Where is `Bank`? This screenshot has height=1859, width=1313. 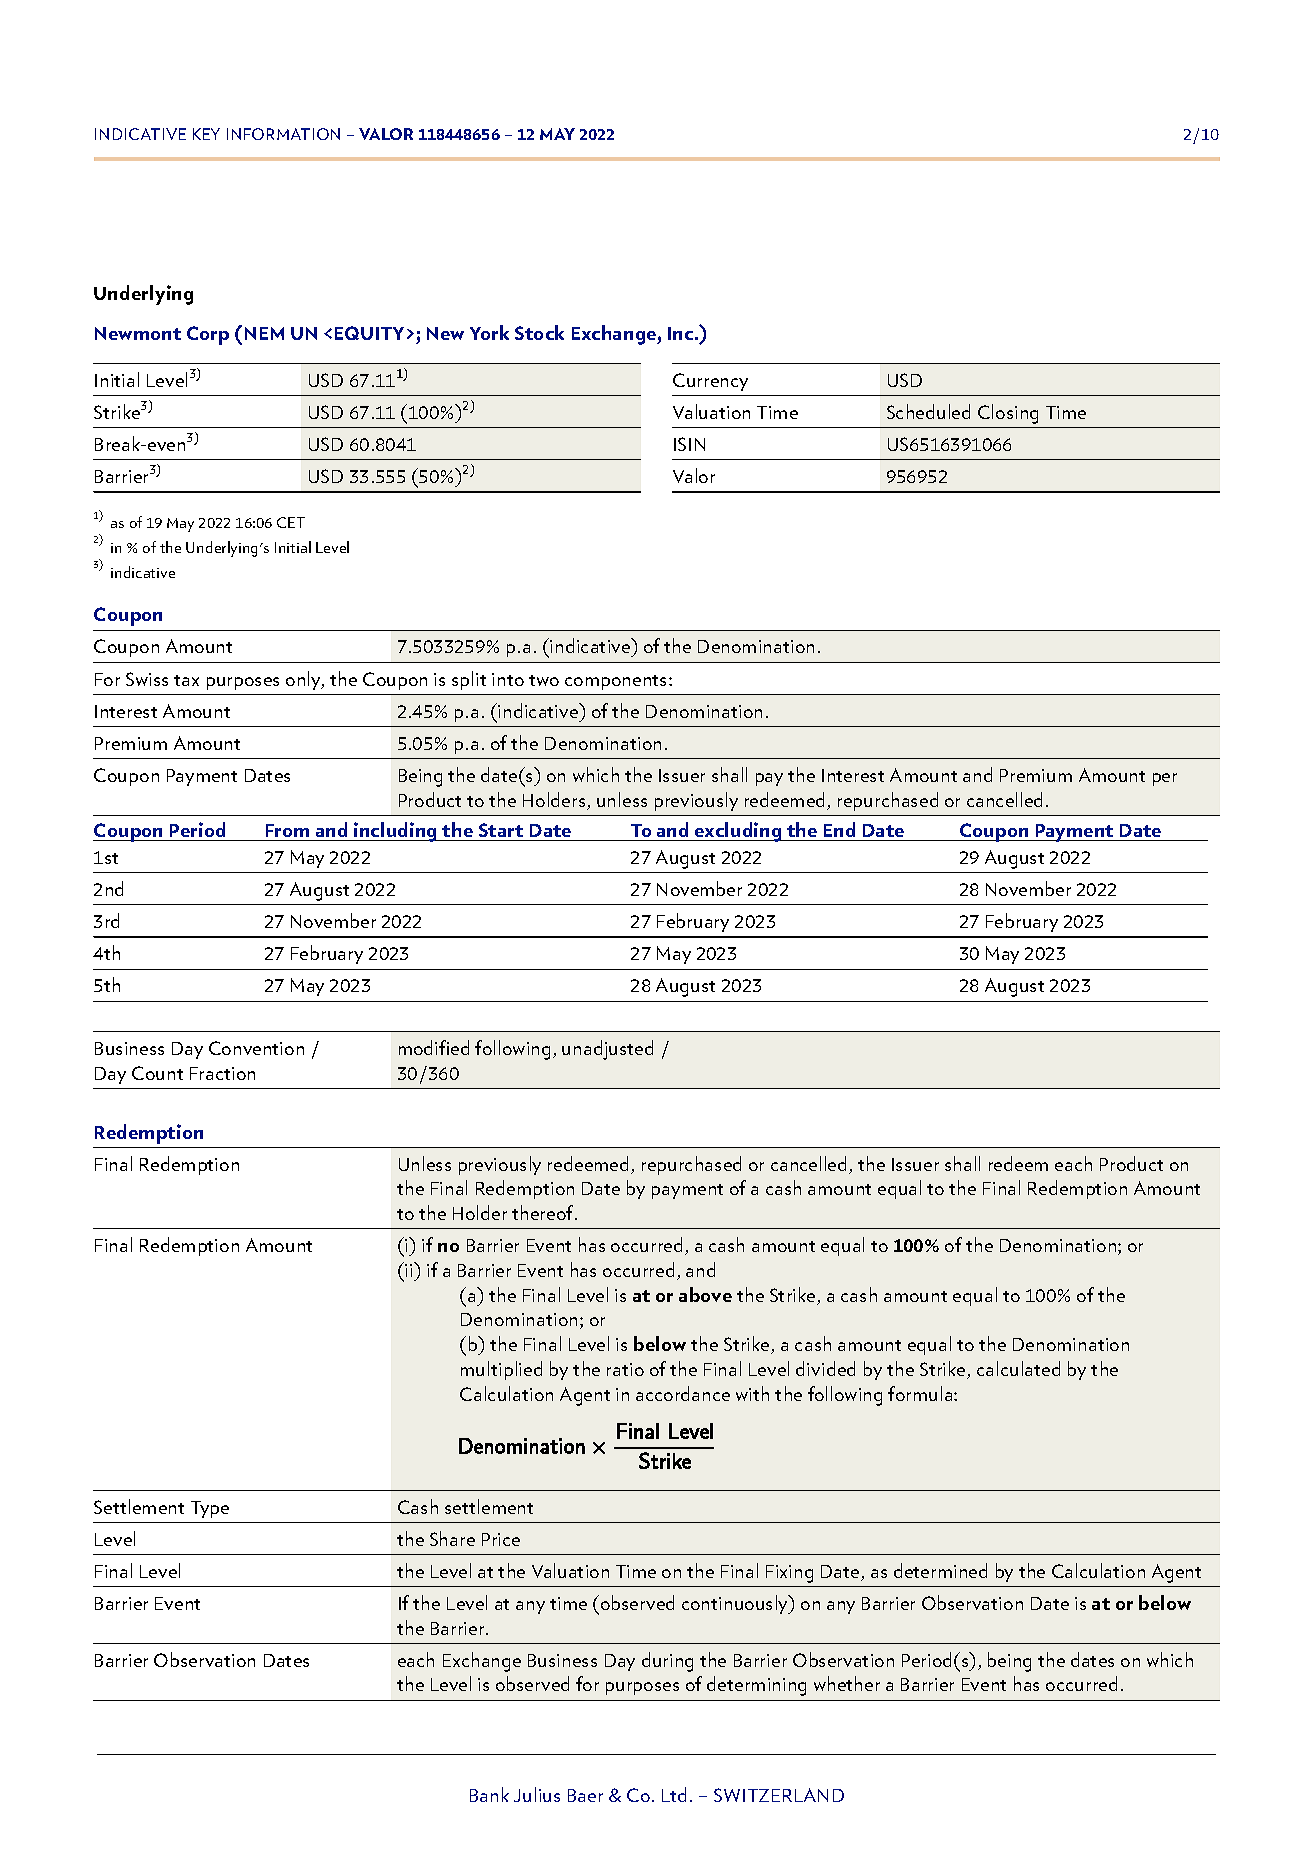
Bank is located at coordinates (489, 1794).
